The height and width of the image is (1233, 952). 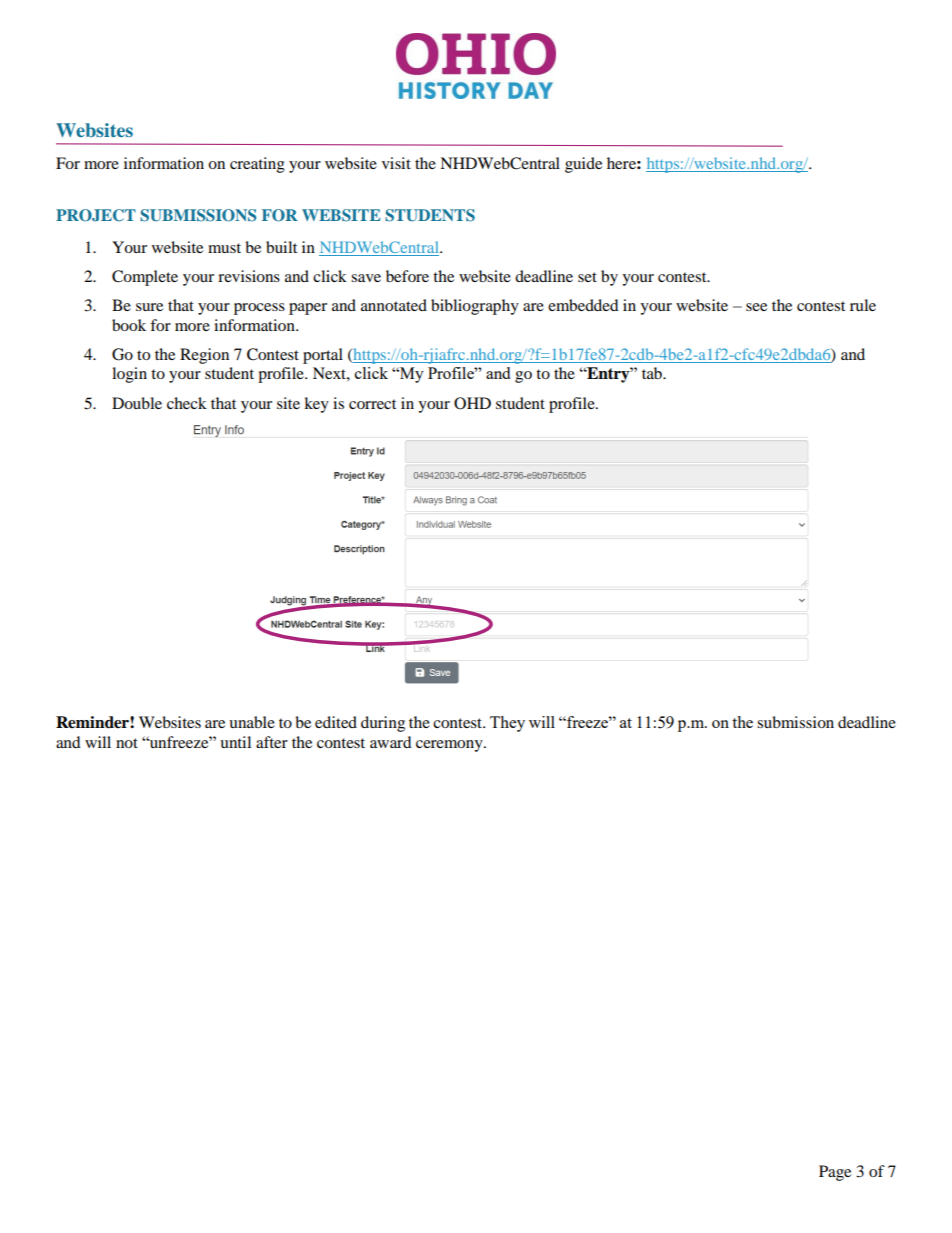 What do you see at coordinates (653, 373) in the image?
I see `tab` at bounding box center [653, 373].
